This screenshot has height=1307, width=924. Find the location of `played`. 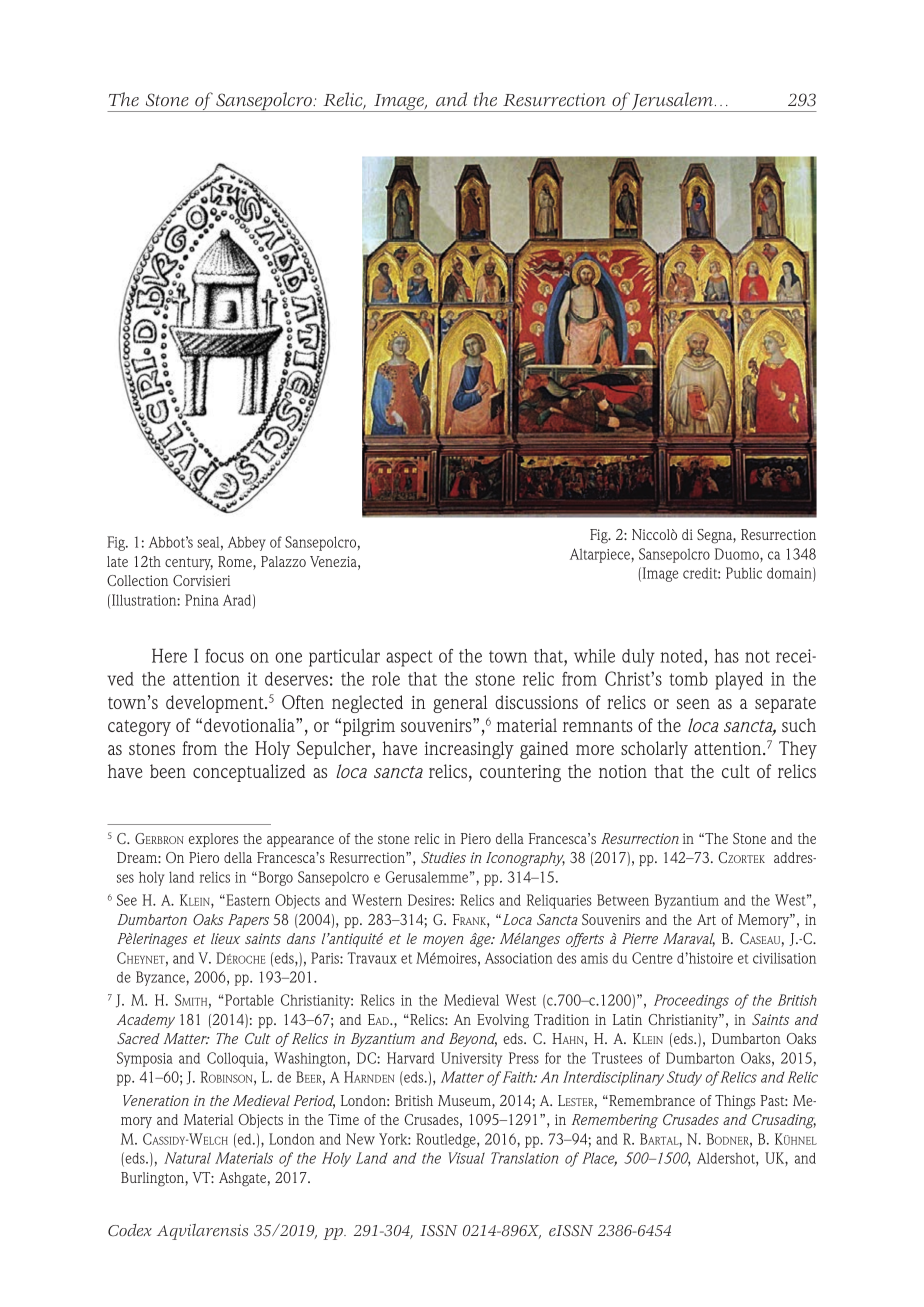

played is located at coordinates (739, 681).
